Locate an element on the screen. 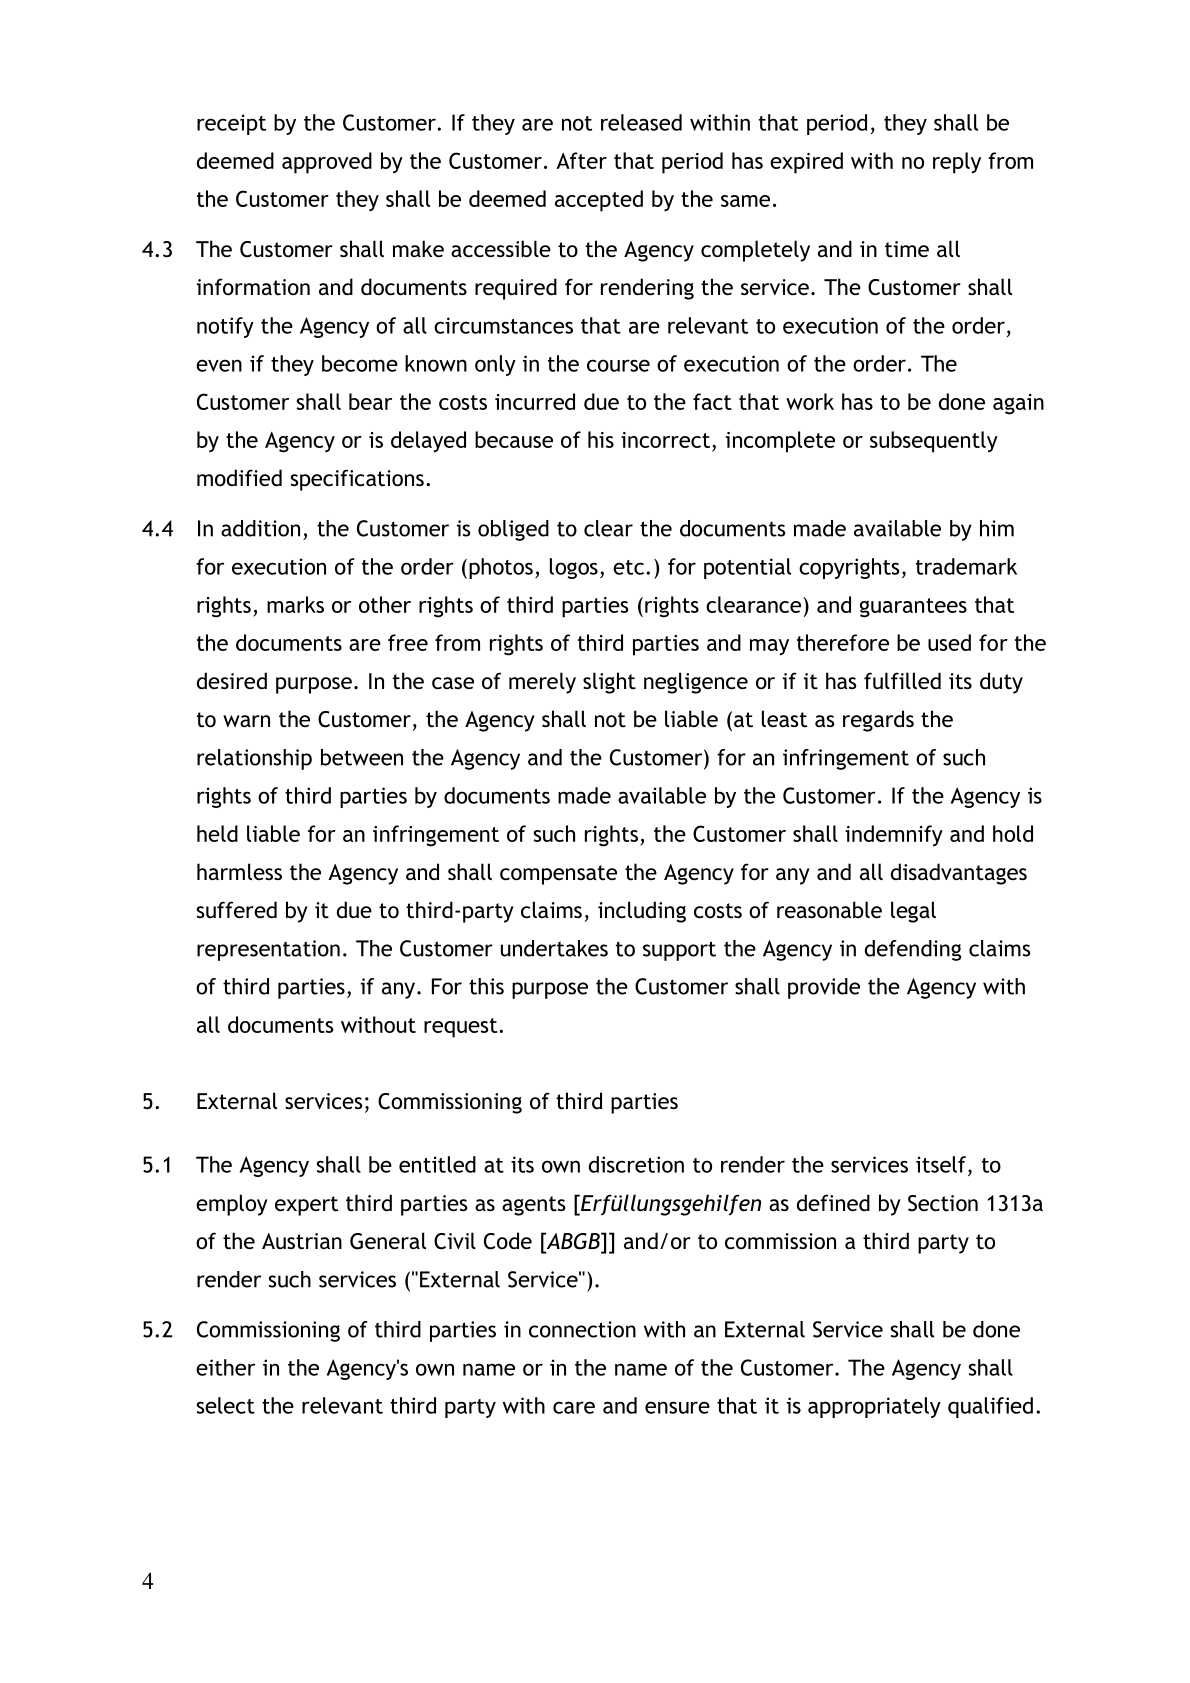 This screenshot has height=1683, width=1190. discretion is located at coordinates (636, 1164).
